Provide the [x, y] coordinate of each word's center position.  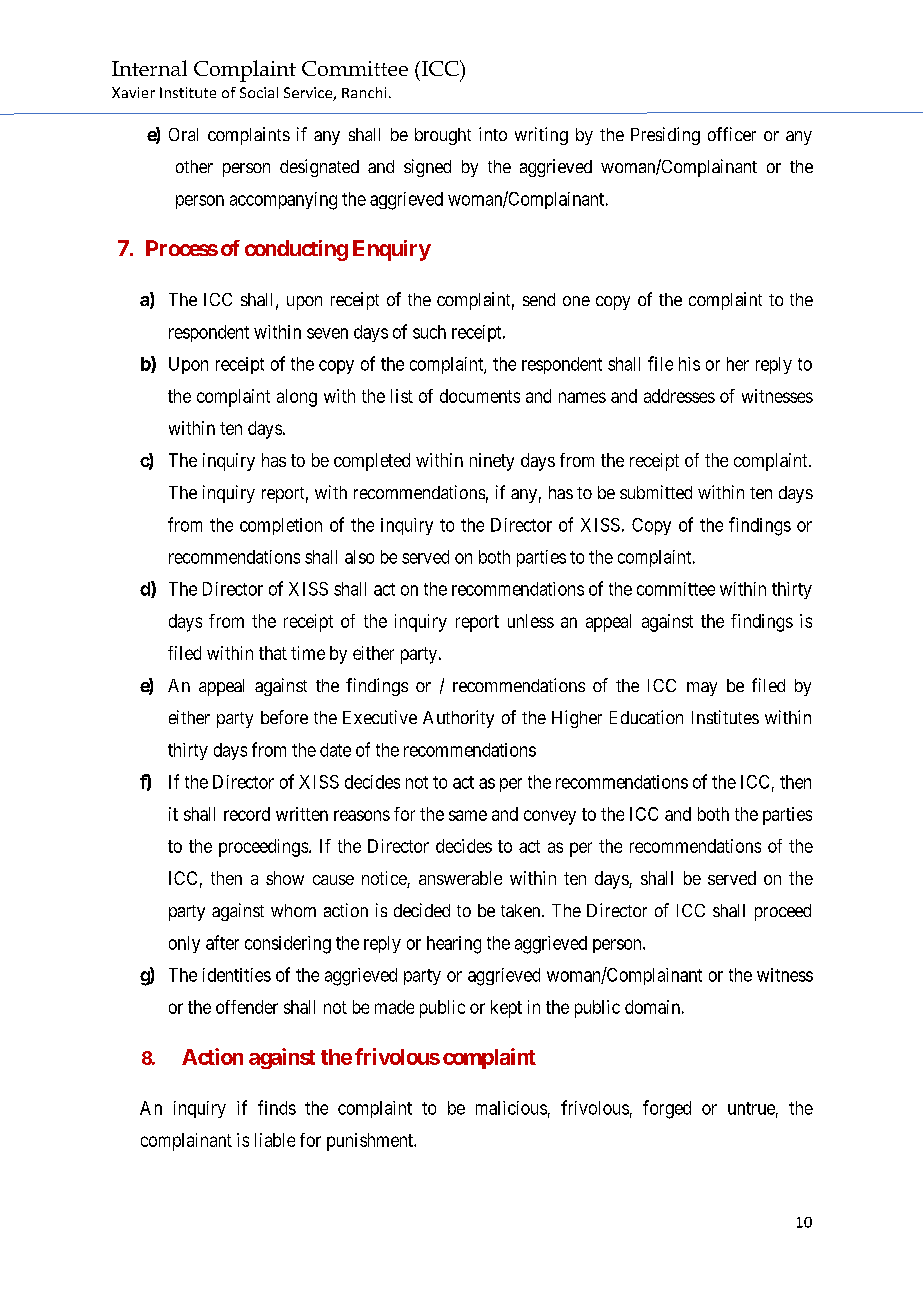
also [359, 557]
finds [277, 1107]
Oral [183, 134]
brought [443, 136]
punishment [371, 1142]
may [702, 689]
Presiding [665, 136]
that [273, 653]
